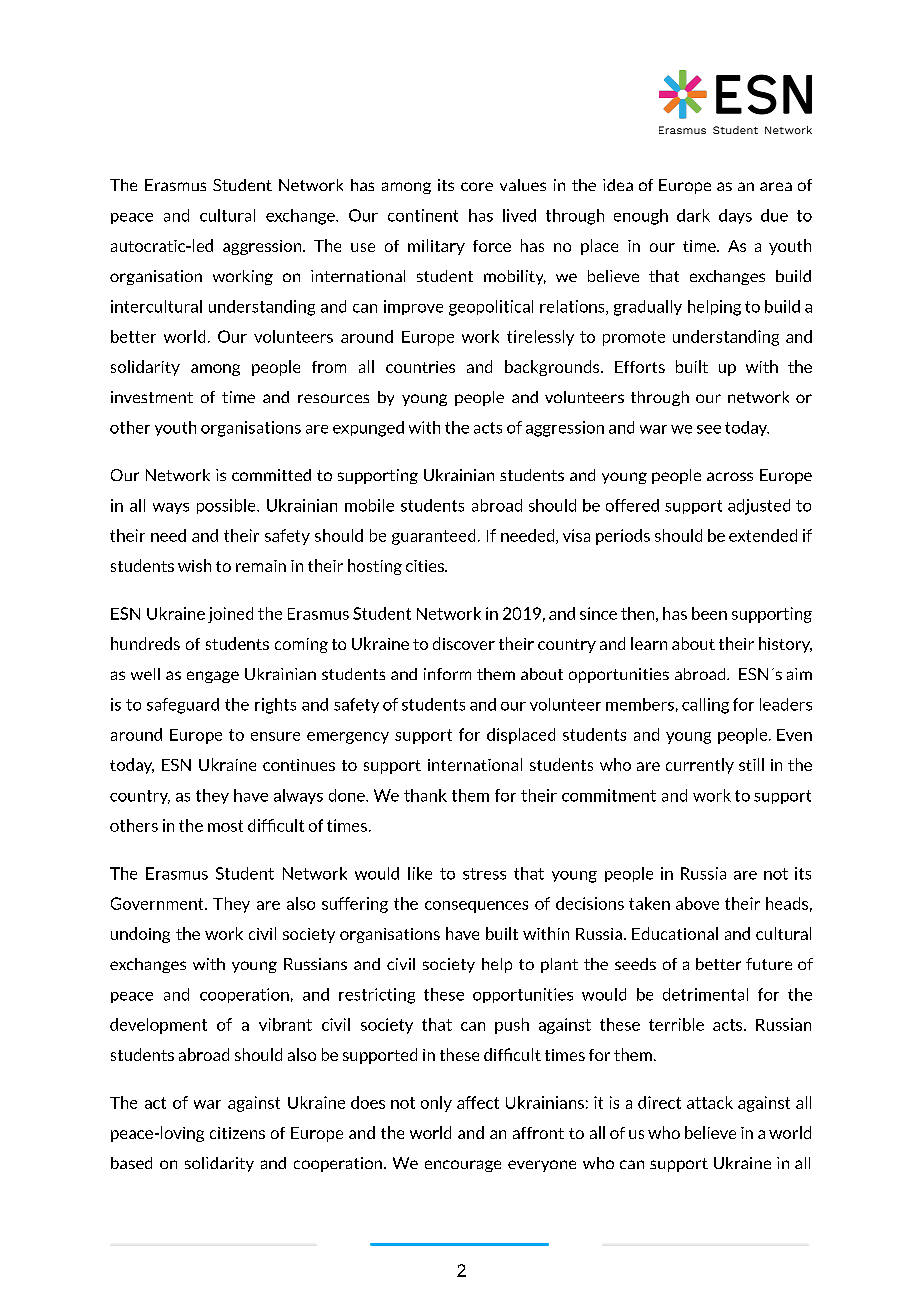  I want to click on days, so click(735, 216).
